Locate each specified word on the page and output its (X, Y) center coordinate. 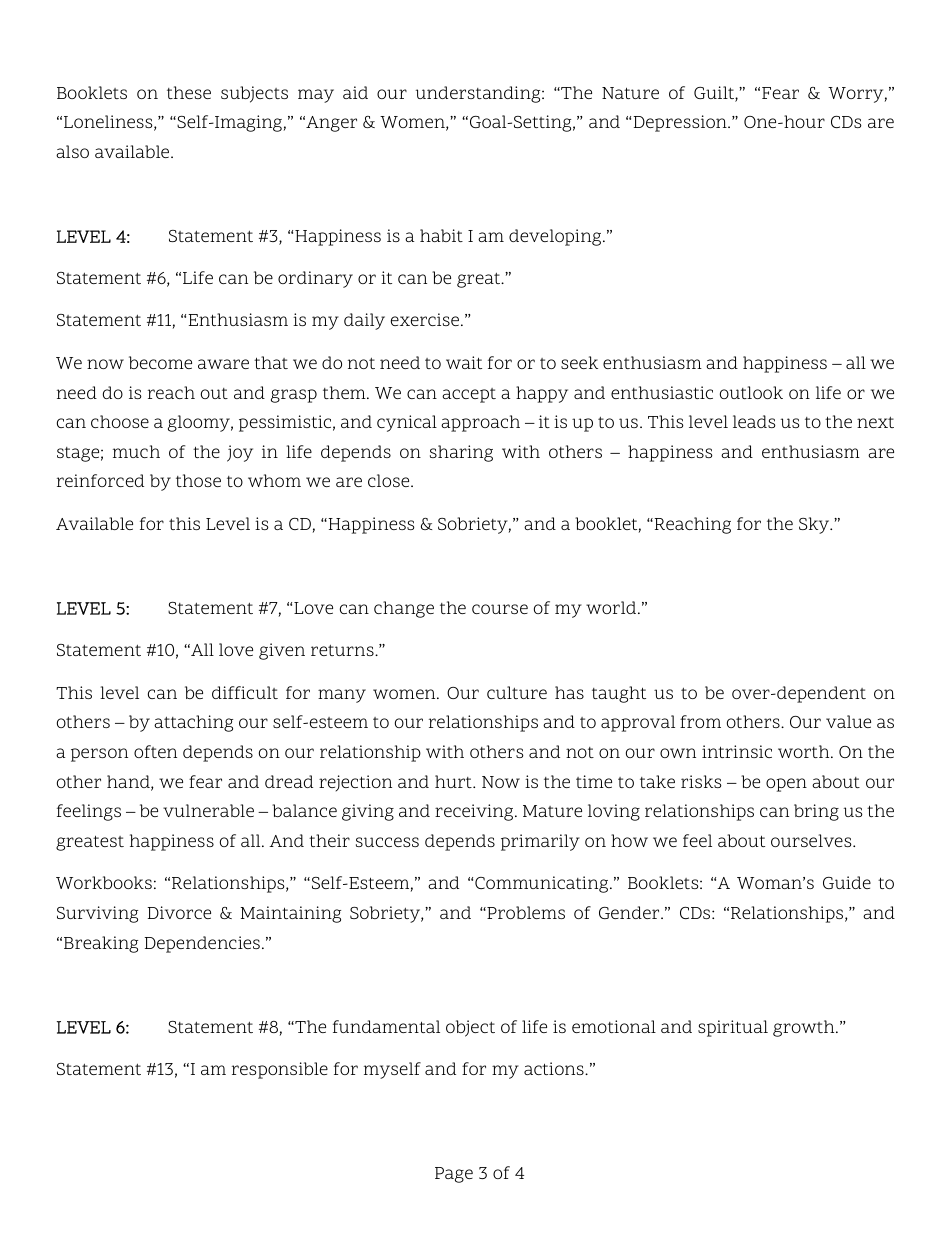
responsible (280, 1070)
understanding (479, 94)
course (500, 609)
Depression (681, 123)
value (848, 721)
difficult (245, 692)
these (189, 92)
